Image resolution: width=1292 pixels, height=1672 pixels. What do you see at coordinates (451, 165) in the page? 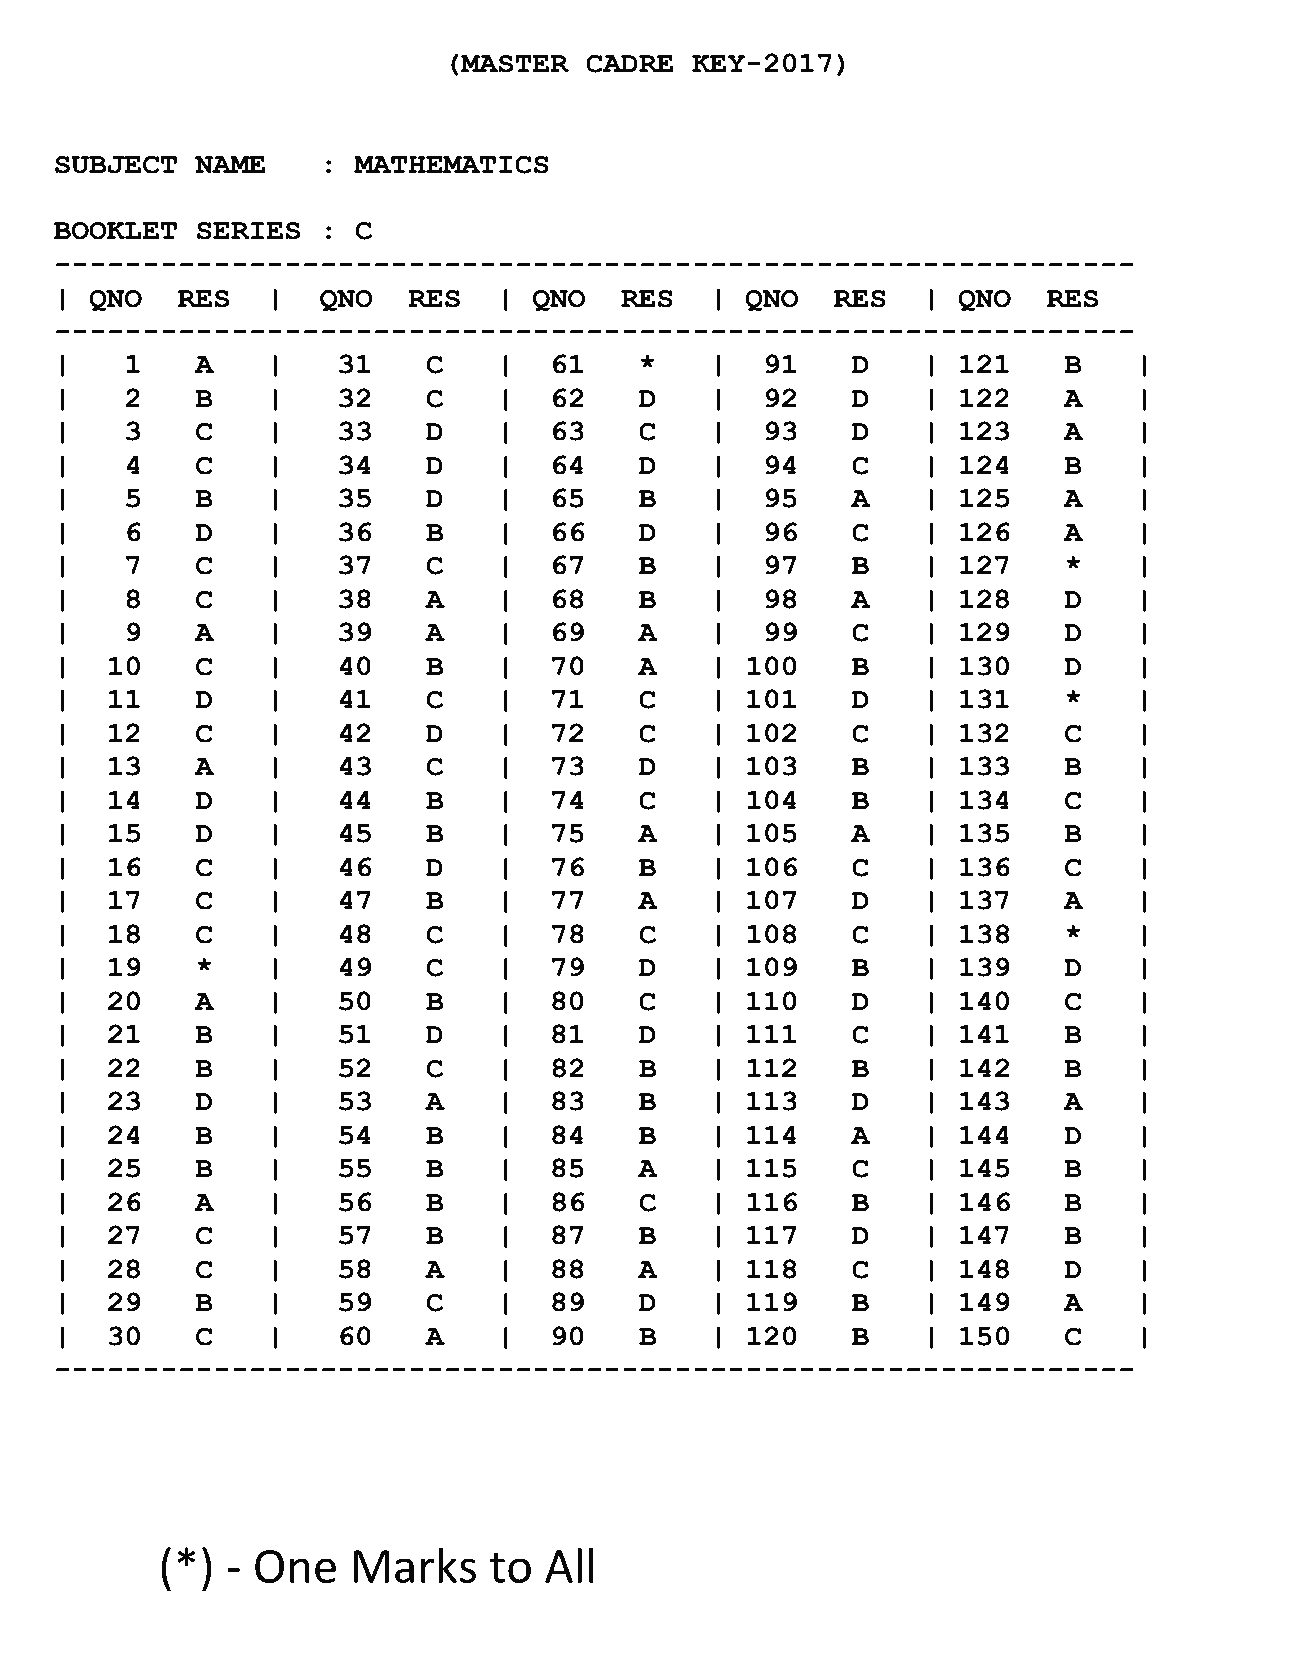
I see `MATHEMATICS` at bounding box center [451, 165].
